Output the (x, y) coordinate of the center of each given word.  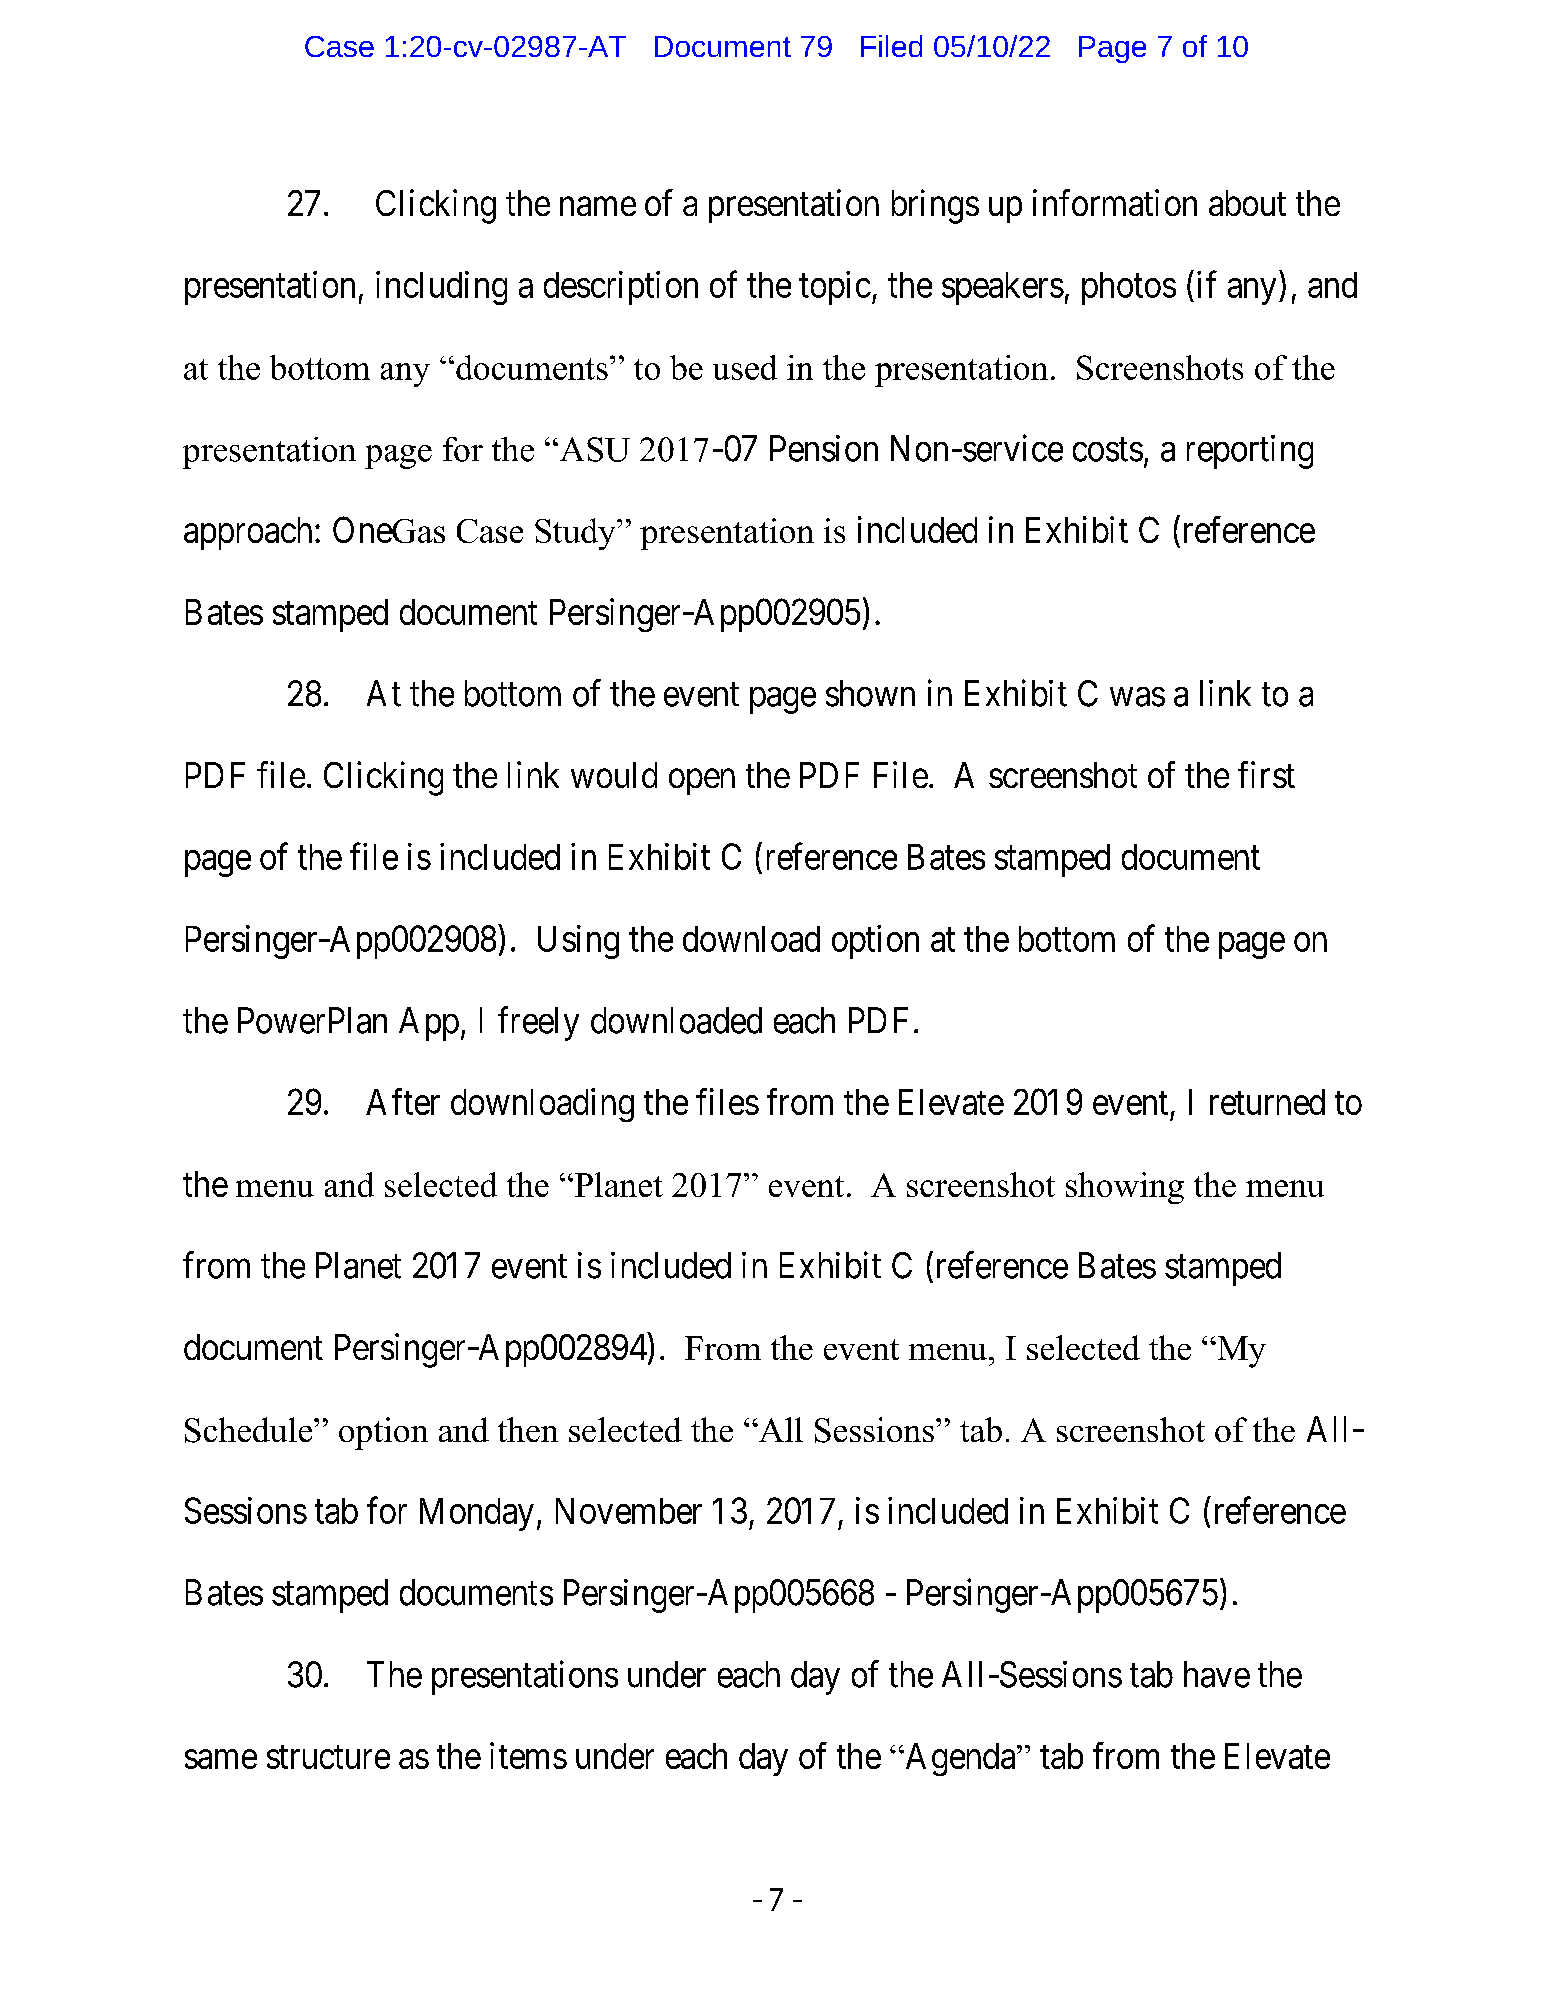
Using (578, 942)
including (441, 288)
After (403, 1101)
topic (835, 288)
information (1115, 202)
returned (1267, 1102)
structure (328, 1757)
